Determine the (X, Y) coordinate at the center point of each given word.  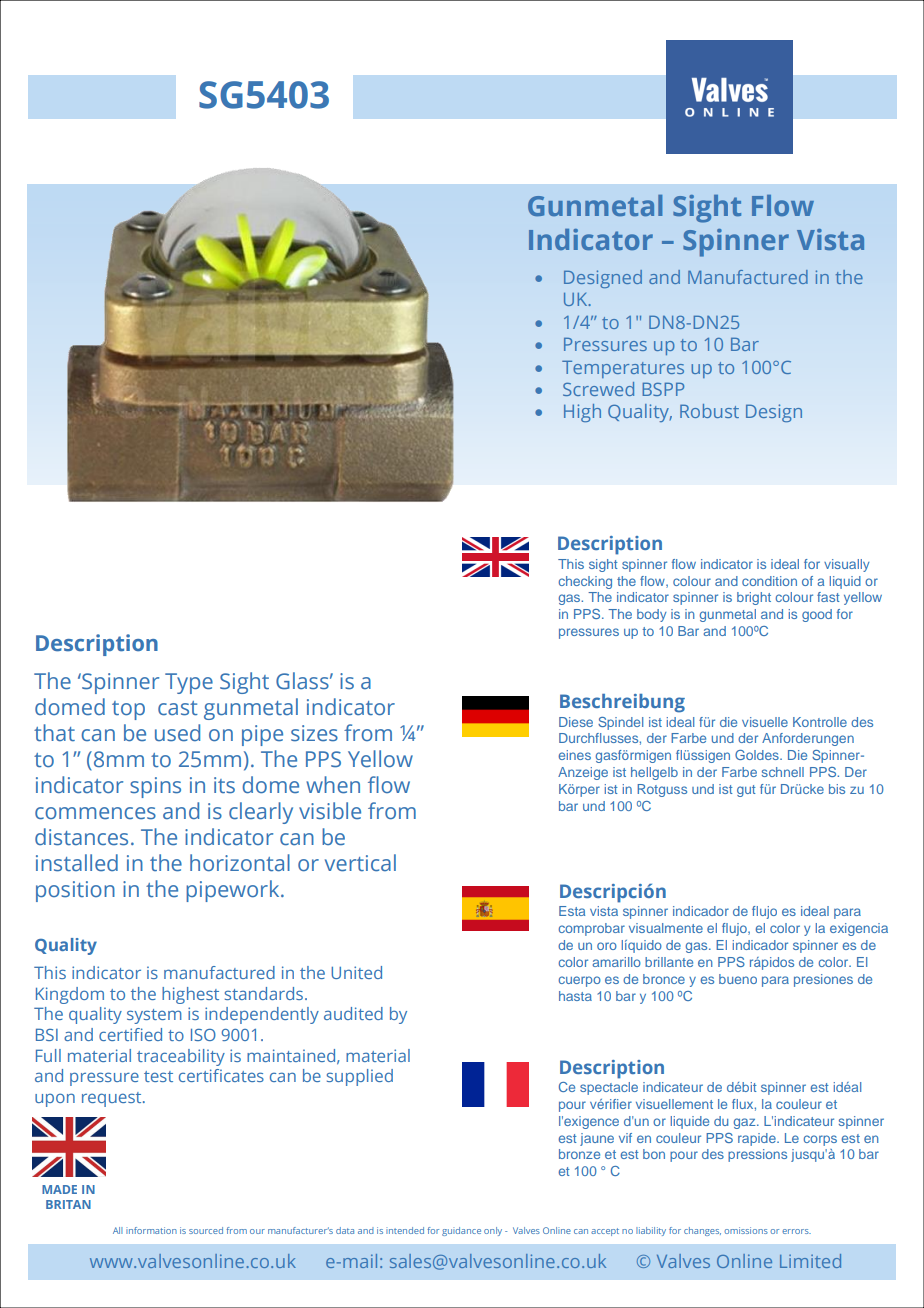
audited (353, 1013)
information (151, 1230)
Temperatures (623, 369)
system (154, 1016)
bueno (738, 979)
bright (754, 598)
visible (330, 811)
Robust (709, 411)
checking (585, 582)
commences (95, 813)
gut (746, 791)
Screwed (598, 389)
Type (189, 683)
